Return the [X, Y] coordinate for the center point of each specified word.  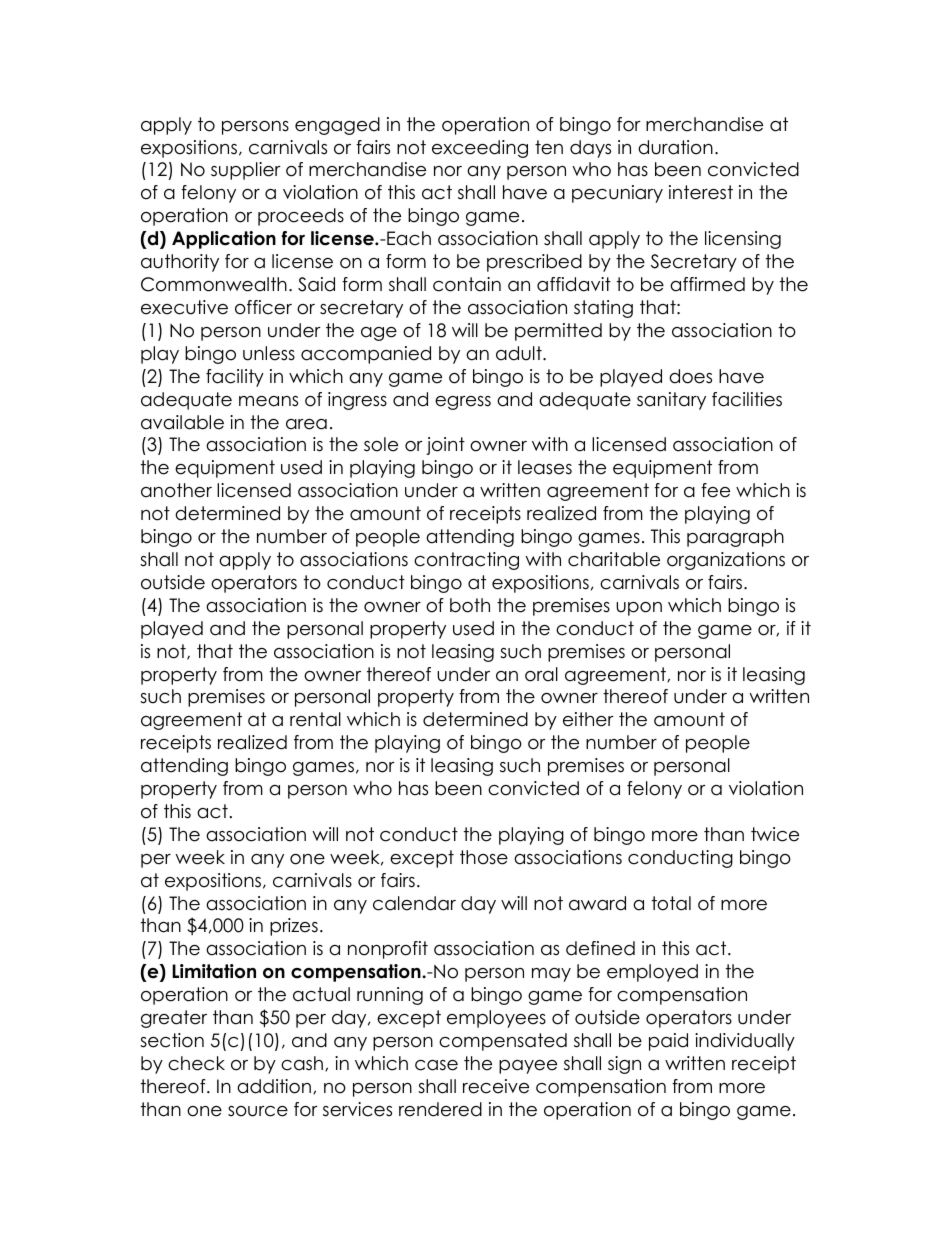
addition [274, 1086]
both [470, 605]
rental [315, 719]
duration [675, 147]
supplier [246, 171]
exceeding [480, 149]
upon [639, 609]
